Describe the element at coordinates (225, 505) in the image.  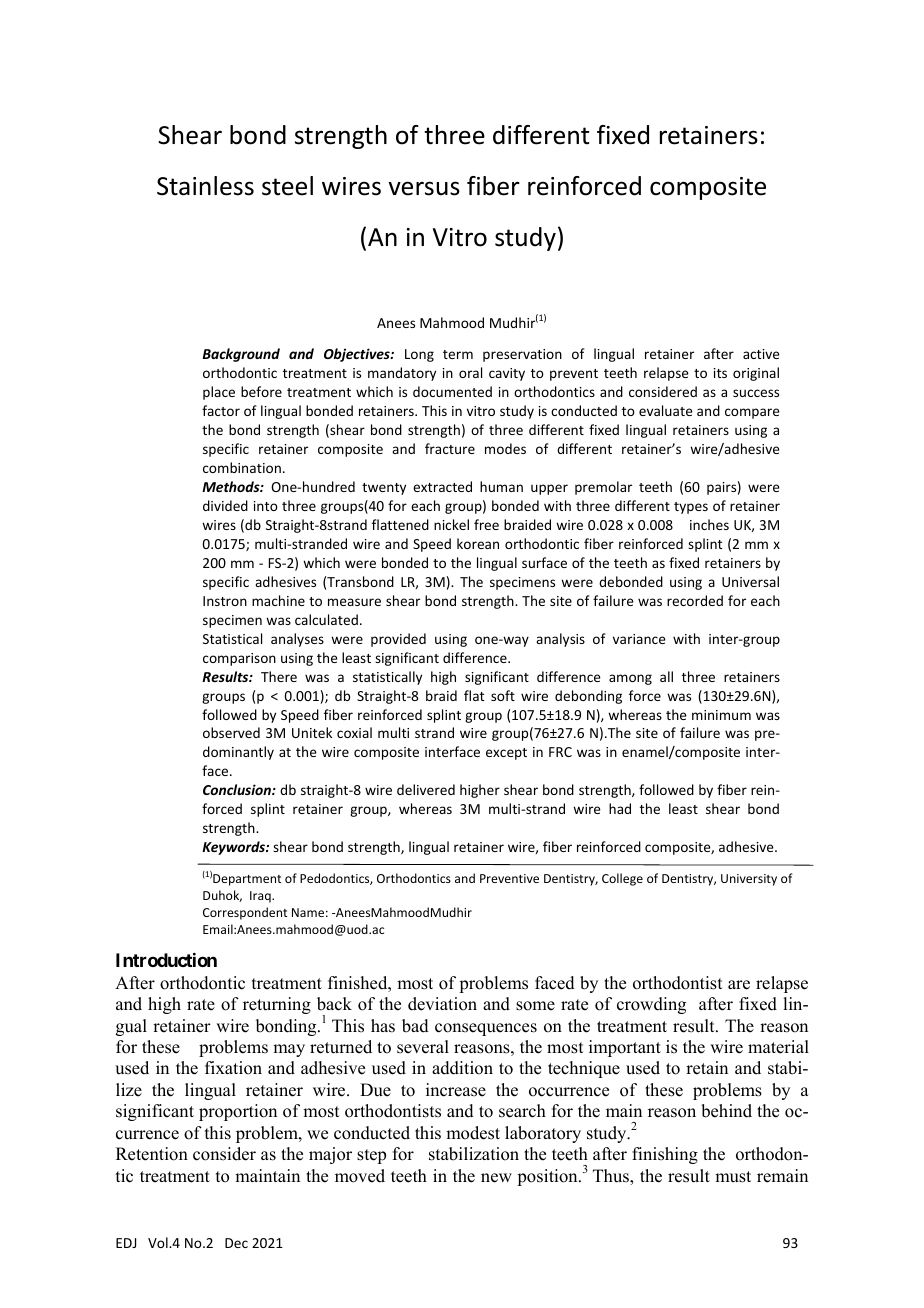
I see `divided` at that location.
